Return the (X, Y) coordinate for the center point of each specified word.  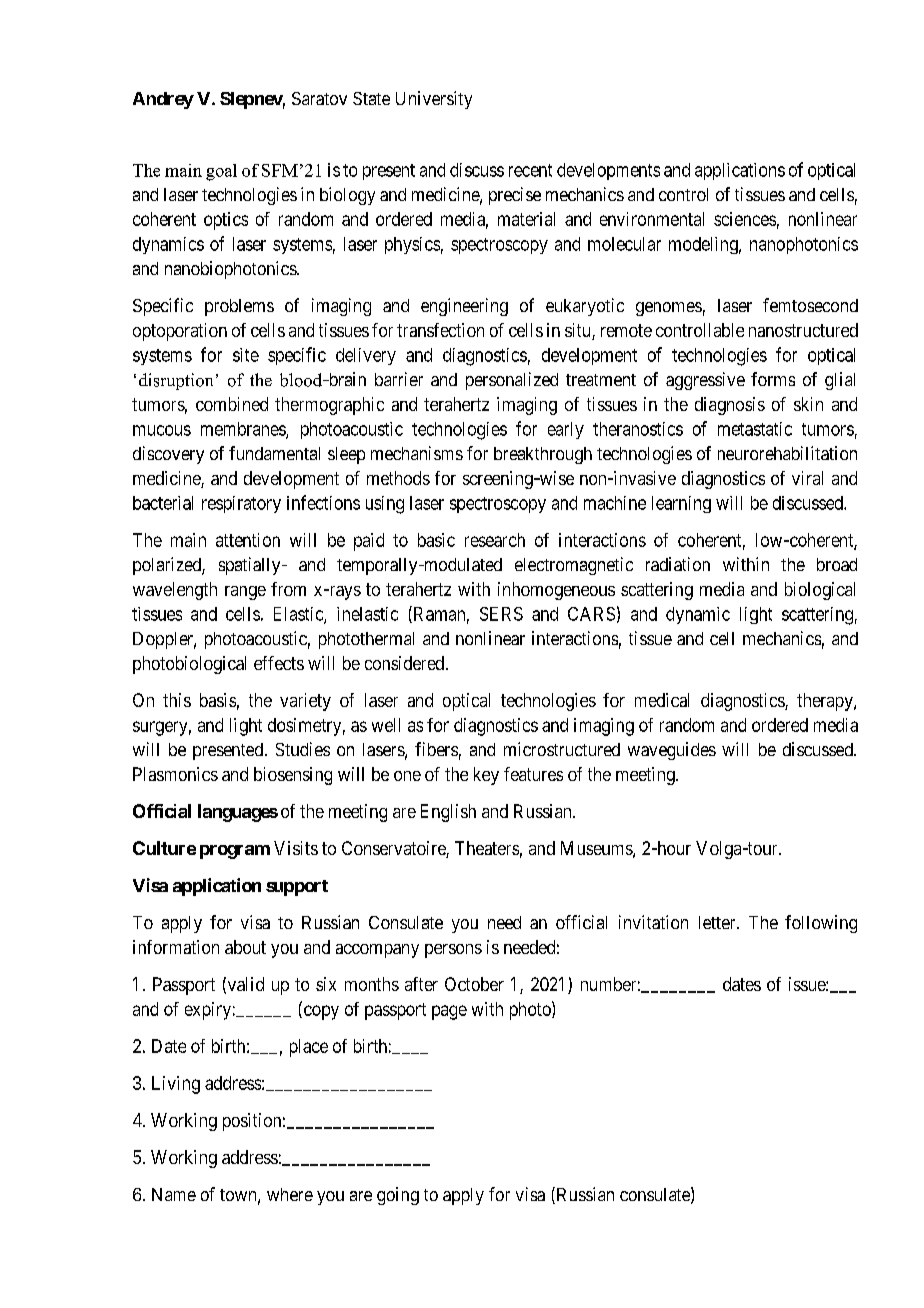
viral (807, 478)
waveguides (672, 751)
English (448, 813)
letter (718, 922)
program (235, 852)
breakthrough (543, 455)
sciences (745, 219)
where (290, 1194)
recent (530, 170)
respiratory (241, 504)
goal (221, 172)
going (398, 1196)
